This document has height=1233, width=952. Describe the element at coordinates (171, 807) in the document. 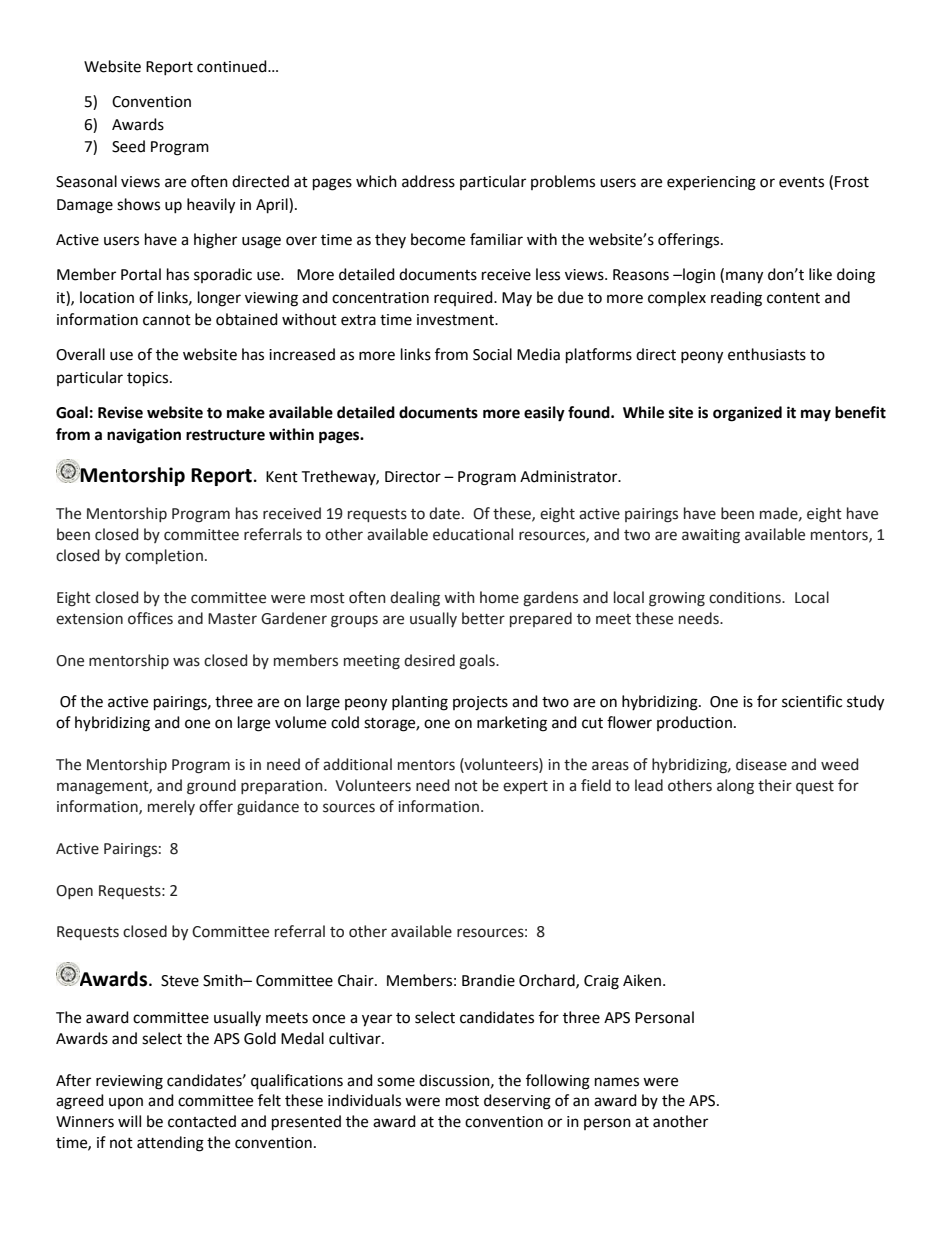

I see `merely` at that location.
